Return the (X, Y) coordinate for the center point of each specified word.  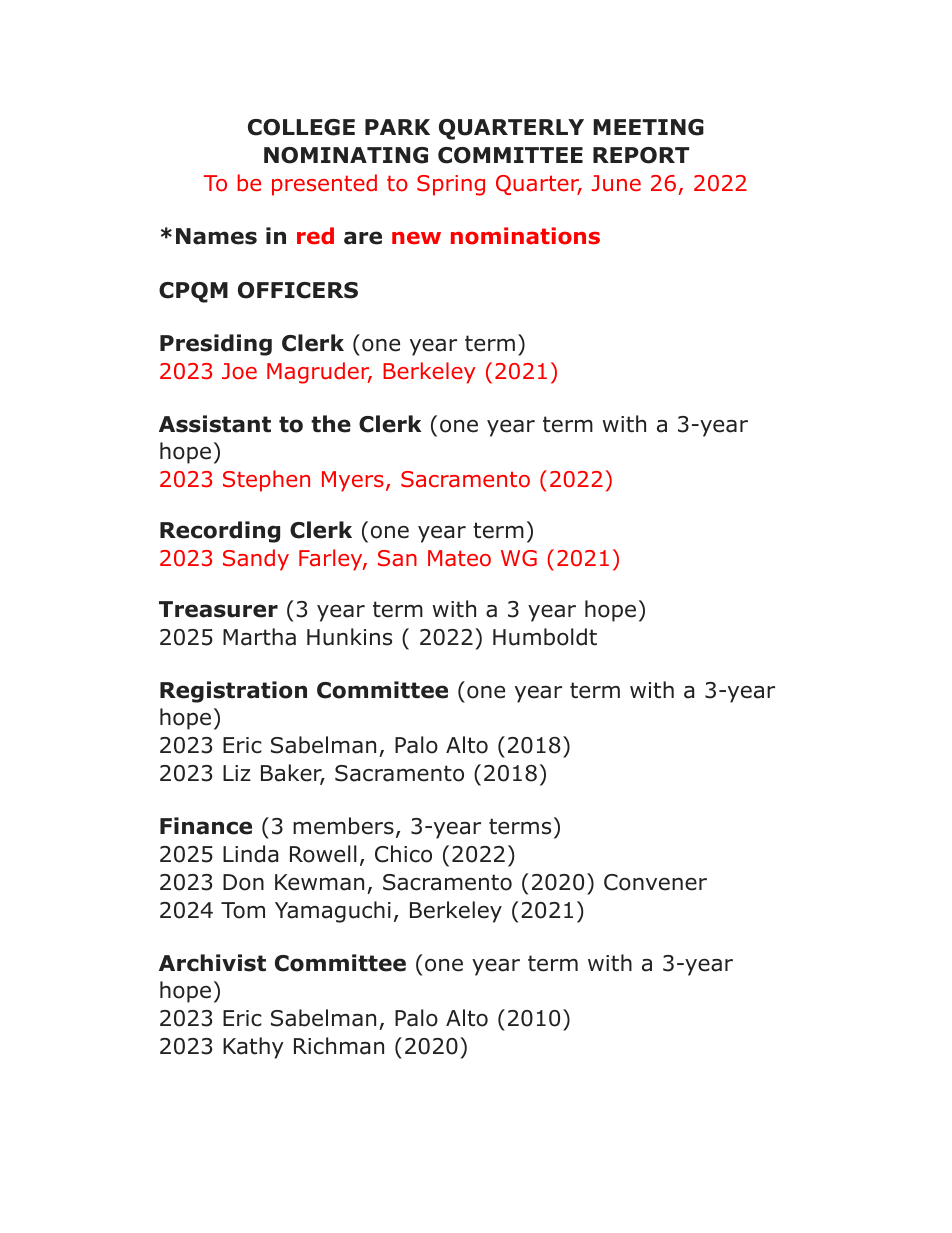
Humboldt (545, 637)
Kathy (253, 1048)
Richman (339, 1046)
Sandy (256, 560)
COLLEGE (301, 127)
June (616, 183)
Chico (403, 854)
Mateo (459, 558)
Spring (451, 185)
